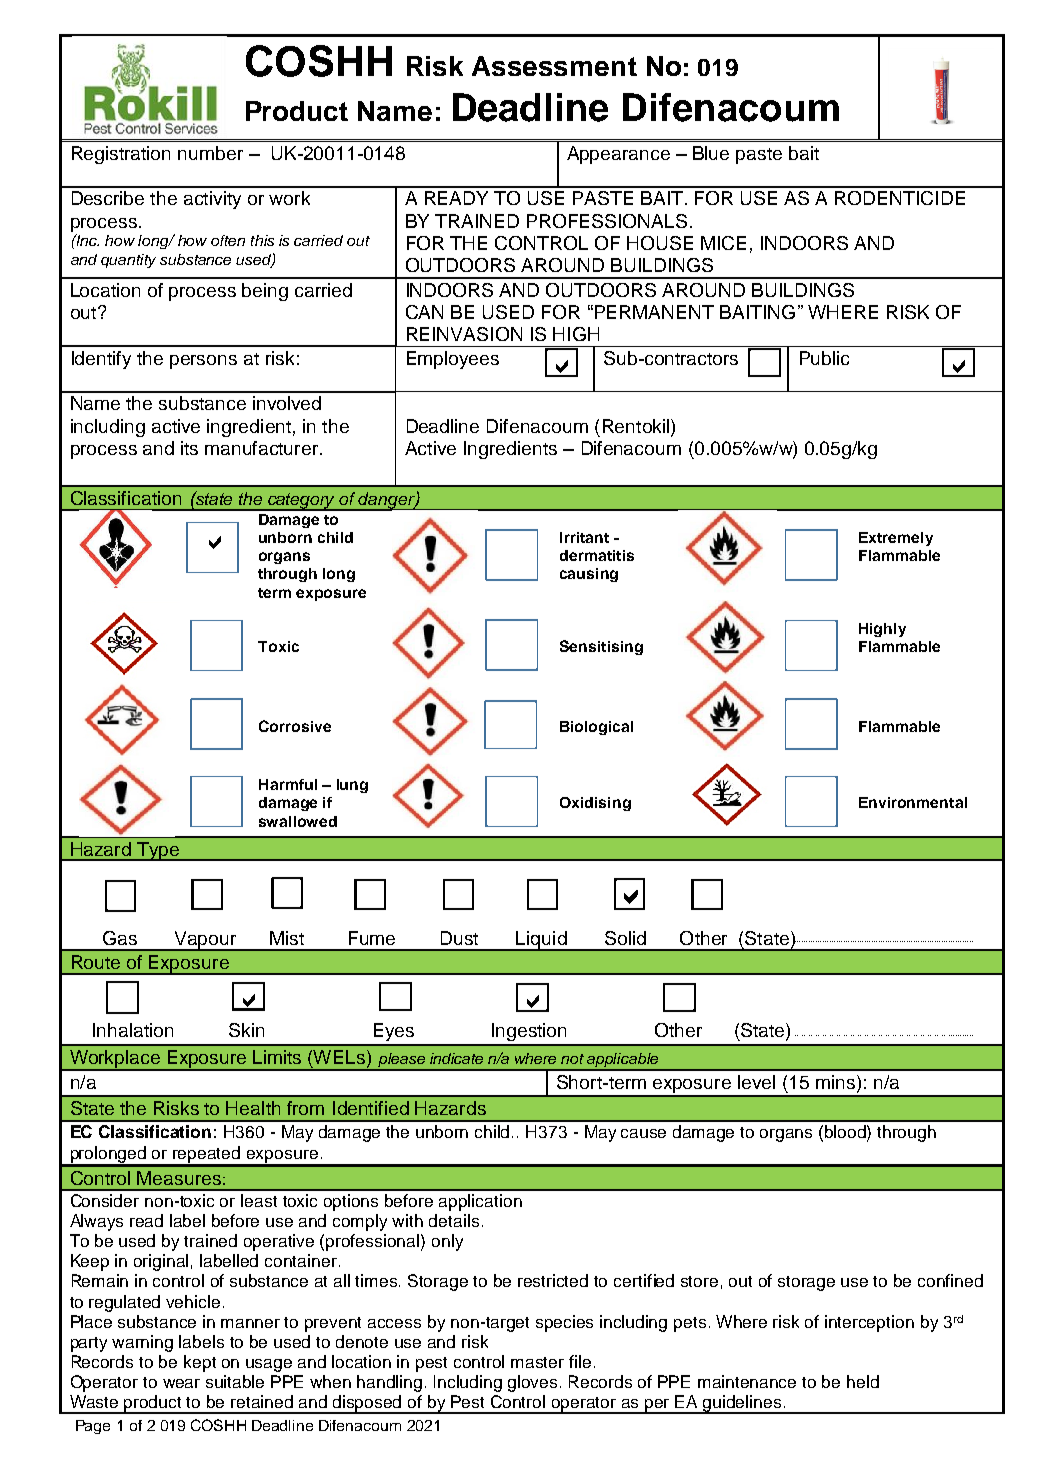 The height and width of the screenshot is (1474, 1042). I want to click on wear, so click(181, 1383).
